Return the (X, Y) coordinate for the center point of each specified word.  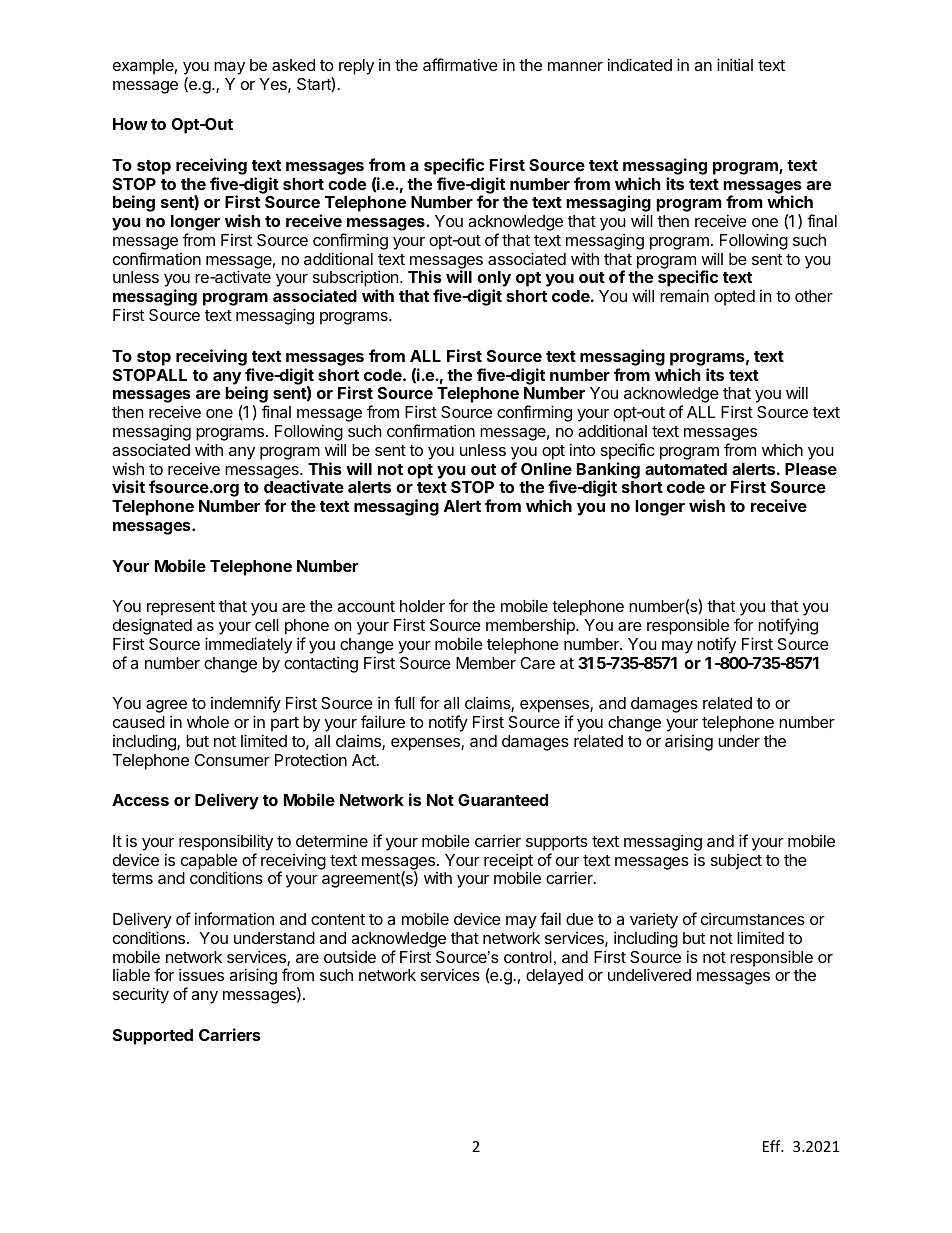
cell (267, 625)
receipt (508, 861)
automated (686, 469)
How (130, 124)
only (494, 280)
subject (736, 862)
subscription (357, 280)
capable (209, 863)
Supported (153, 1037)
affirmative (460, 64)
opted (734, 298)
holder (422, 606)
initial (735, 64)
